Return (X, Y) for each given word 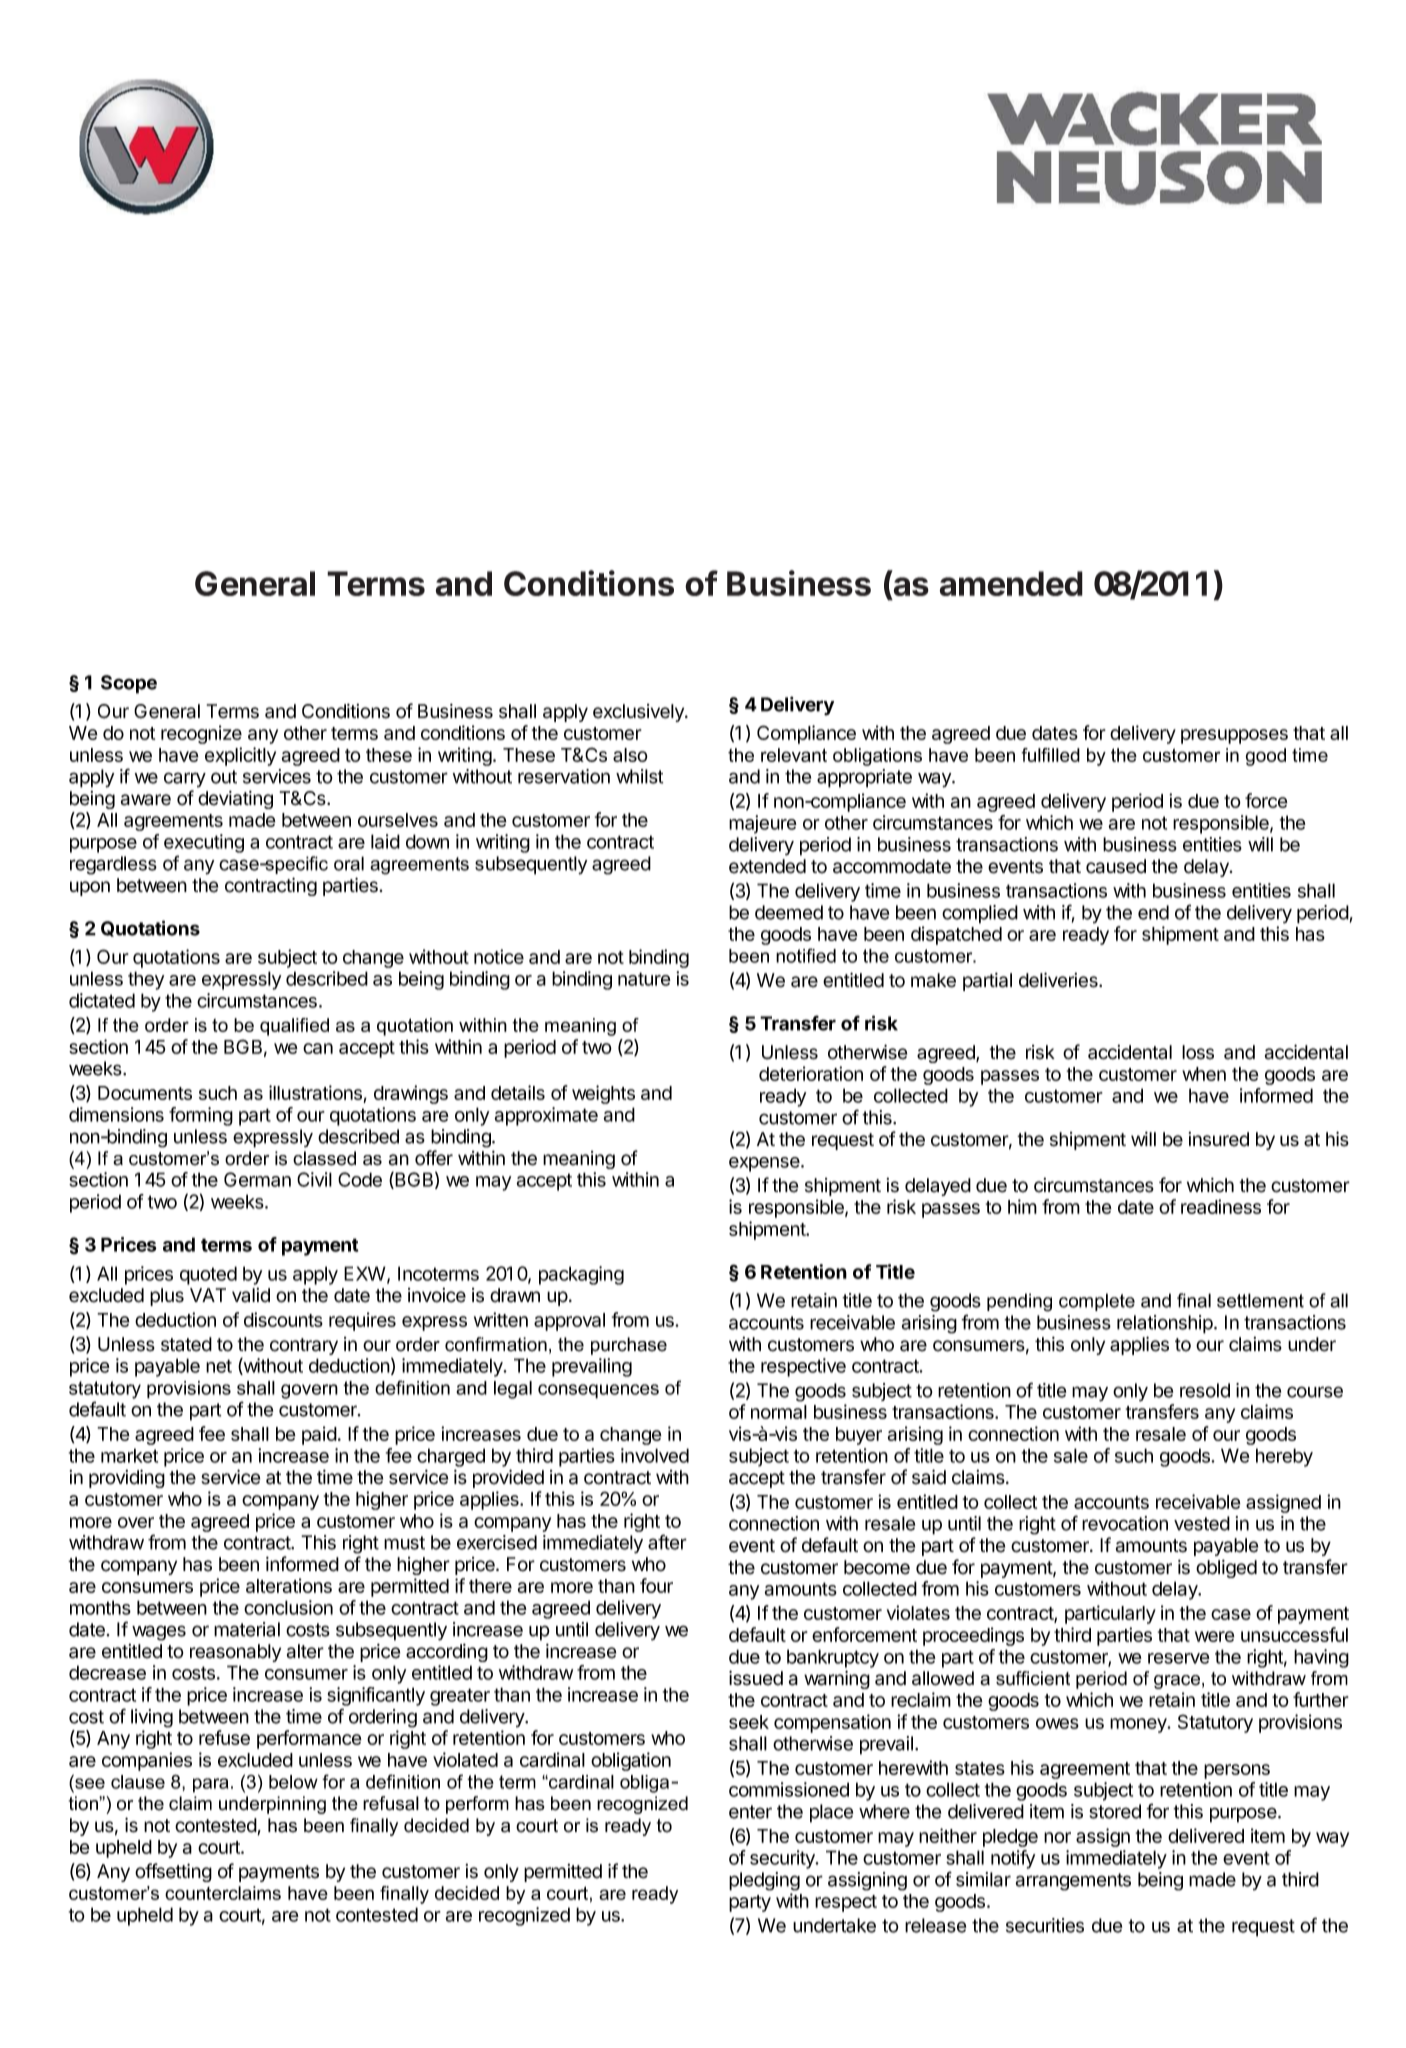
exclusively (639, 713)
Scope (129, 684)
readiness (1221, 1206)
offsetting (173, 1872)
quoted (208, 1275)
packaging (581, 1275)
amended (1011, 583)
